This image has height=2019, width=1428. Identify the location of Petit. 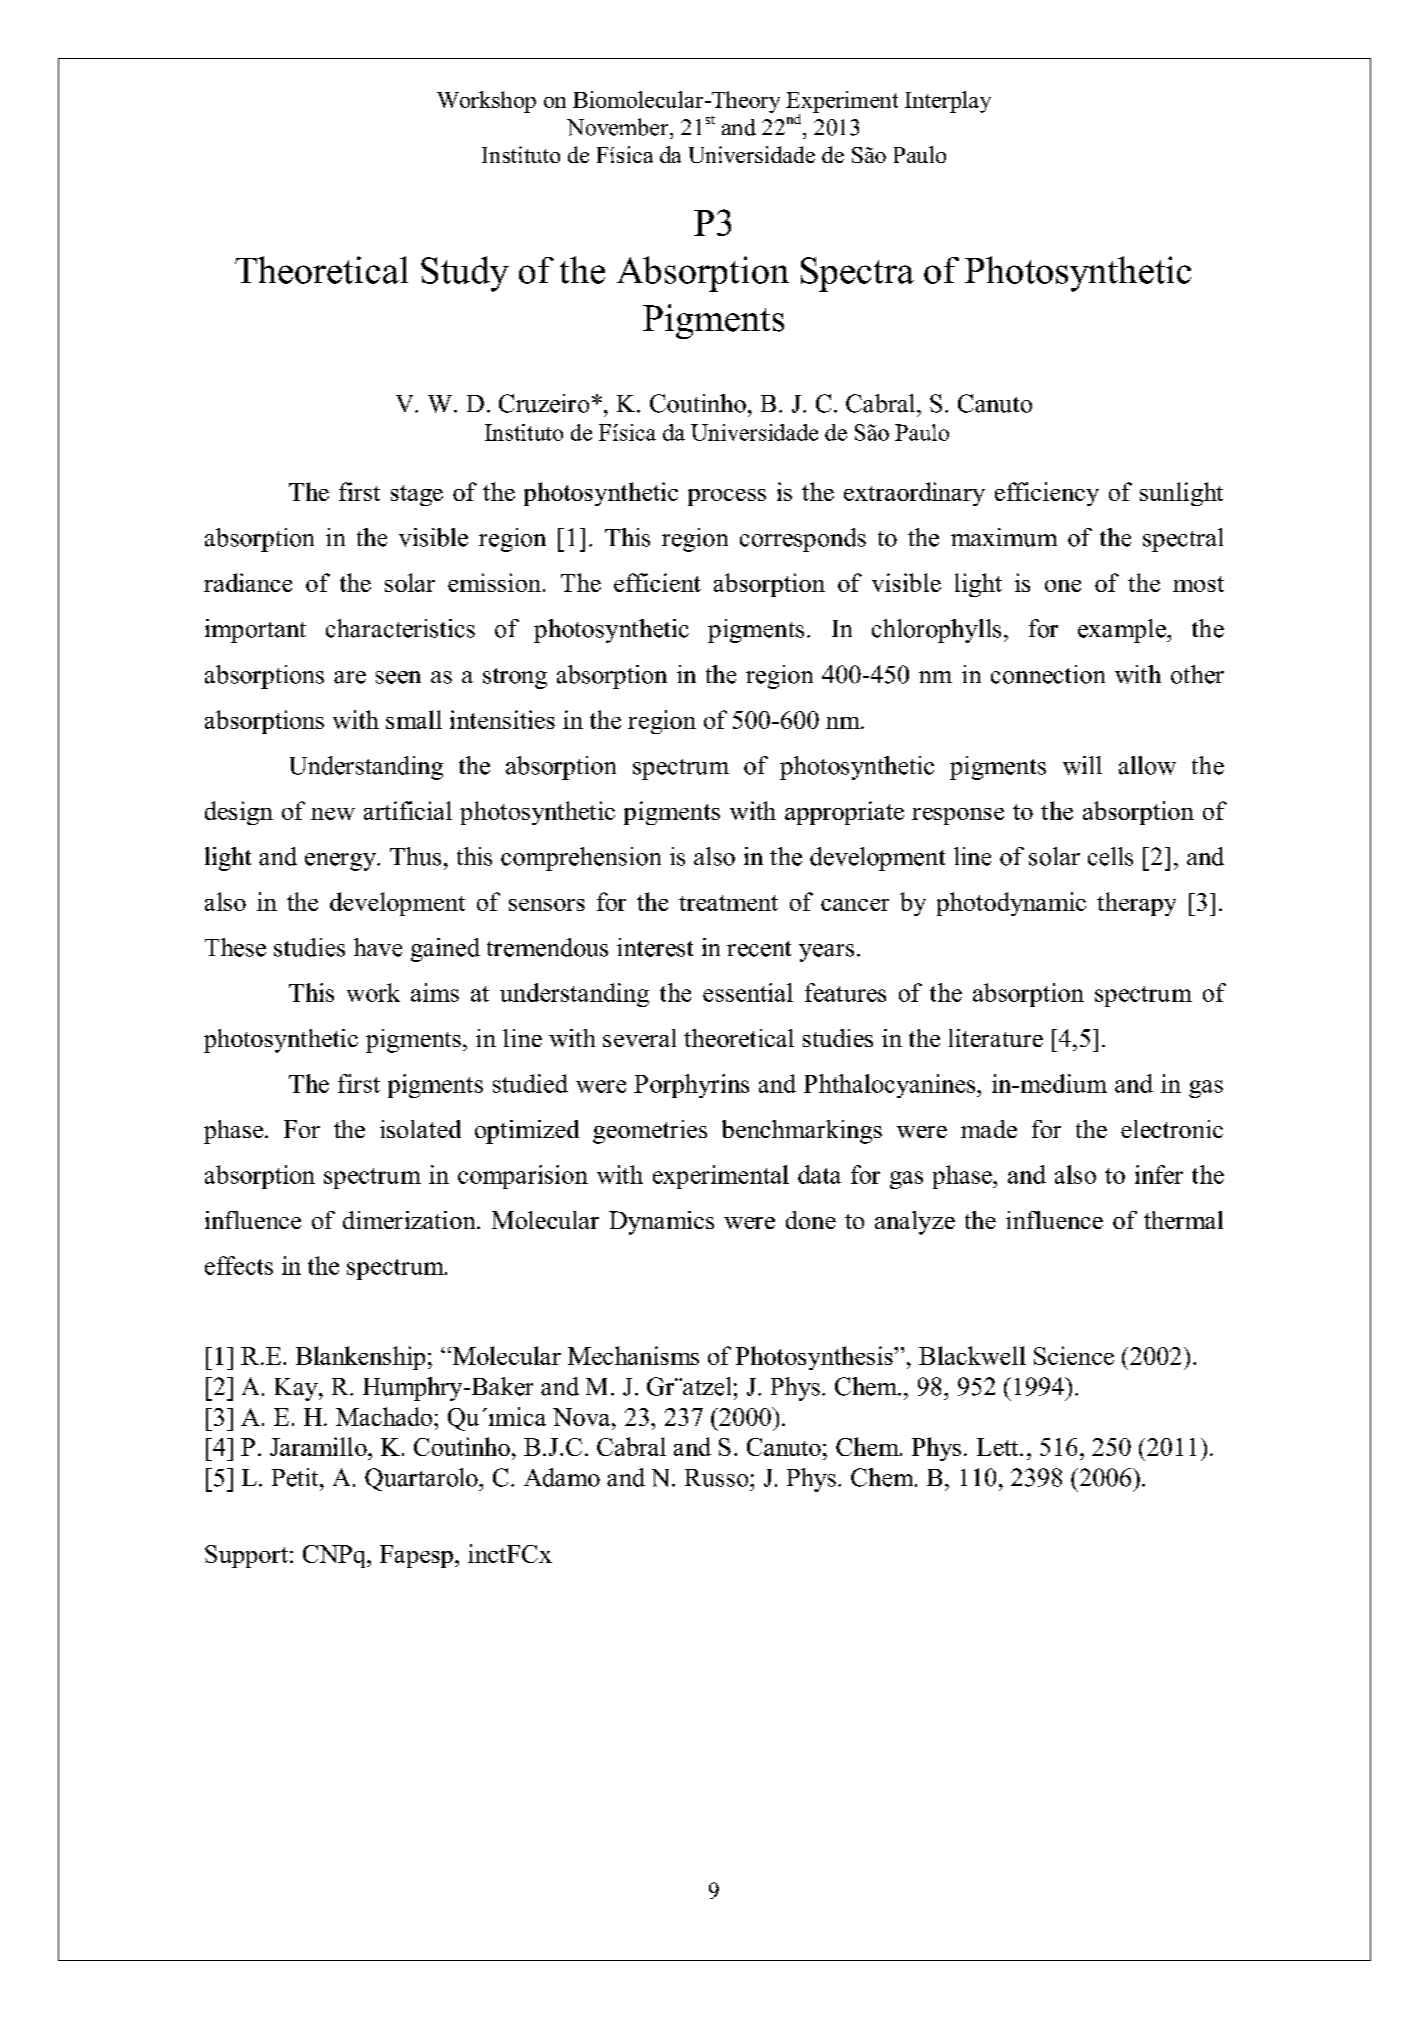
(296, 1477).
